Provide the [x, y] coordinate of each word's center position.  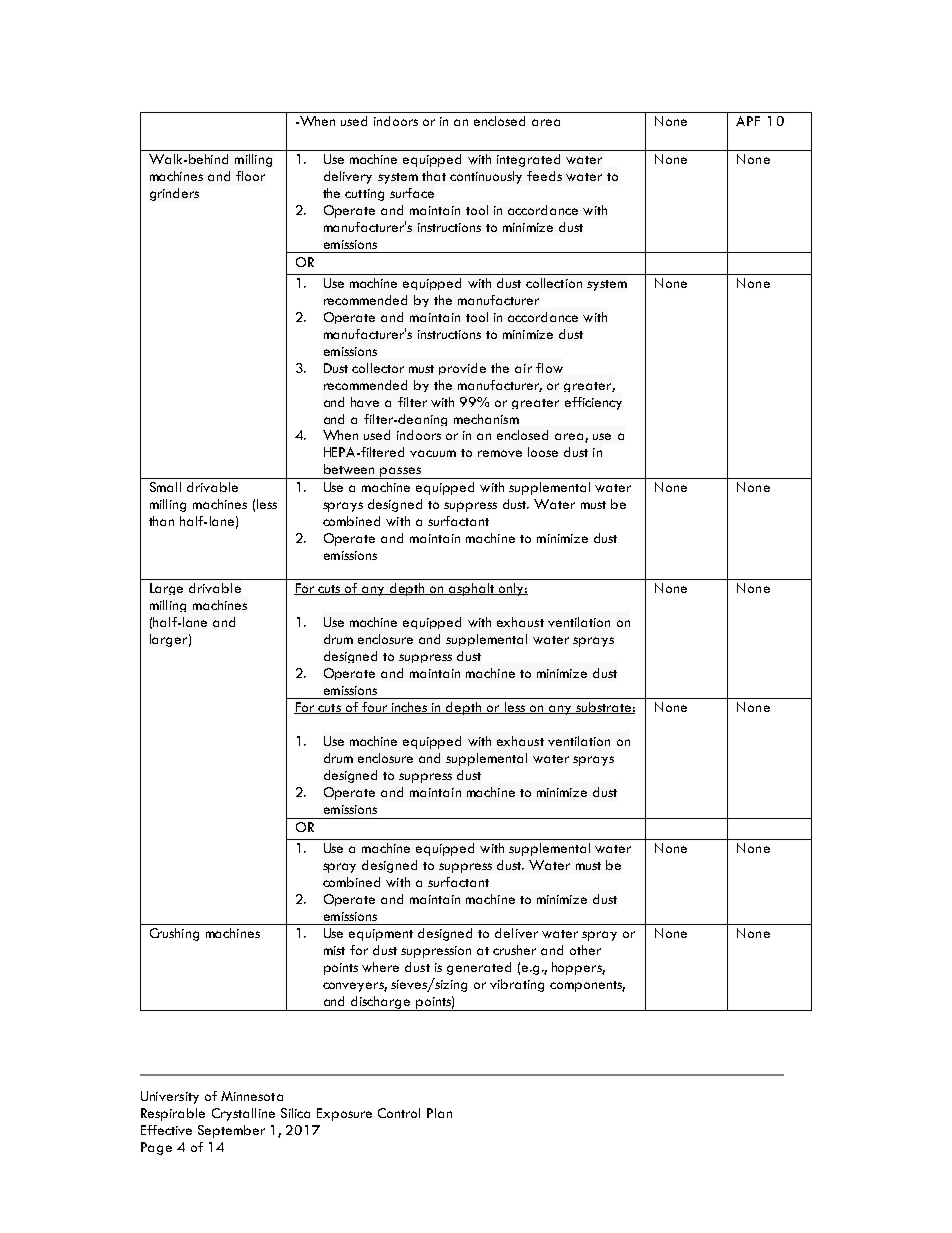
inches [410, 708]
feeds [544, 176]
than [161, 521]
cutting [364, 195]
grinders [174, 194]
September [231, 1131]
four [375, 708]
